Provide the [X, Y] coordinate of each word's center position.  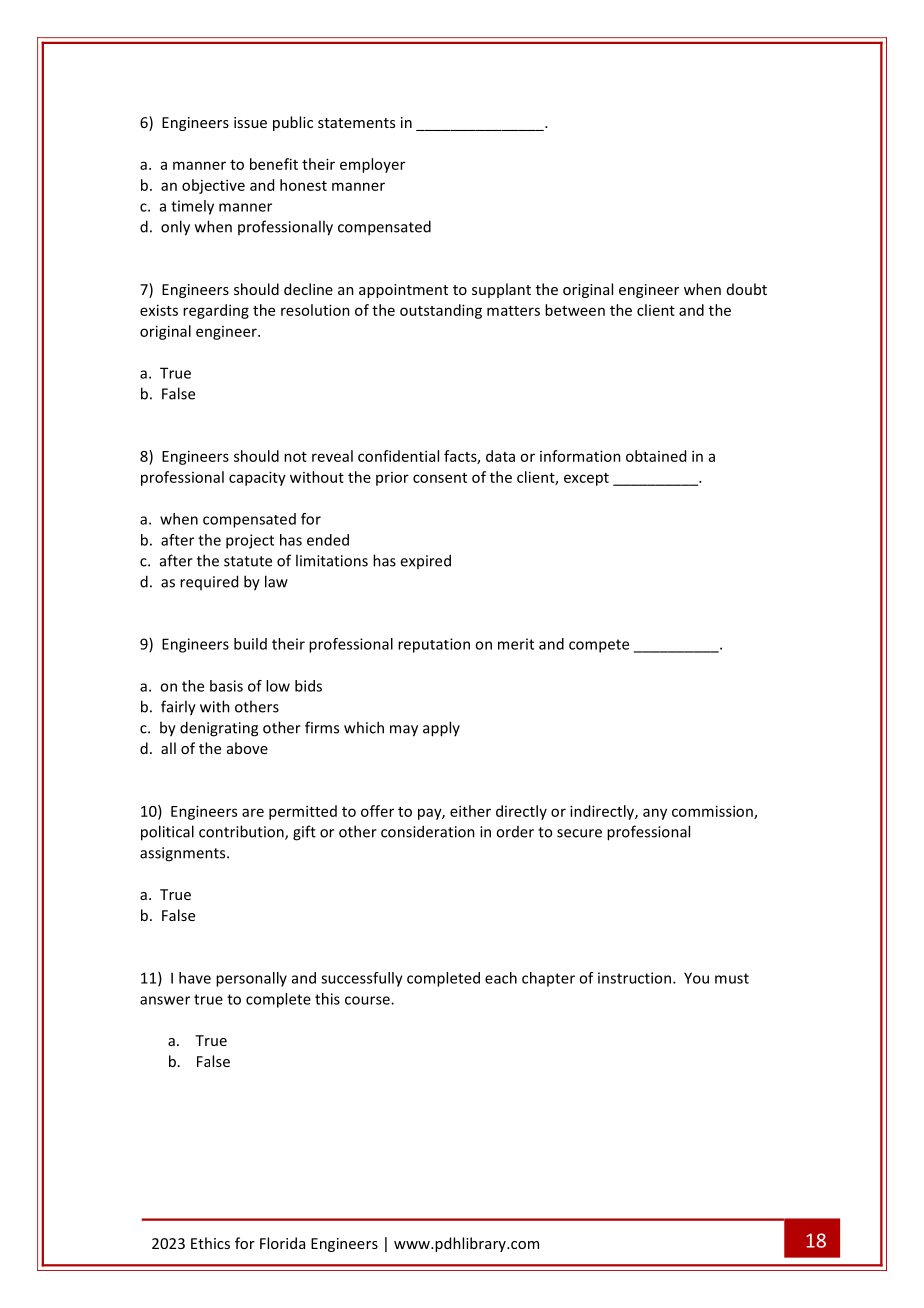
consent [440, 478]
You [696, 978]
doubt [747, 289]
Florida [282, 1243]
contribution [242, 832]
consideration [428, 831]
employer [372, 165]
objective [213, 186]
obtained [656, 456]
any [655, 814]
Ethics [210, 1243]
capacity [257, 478]
